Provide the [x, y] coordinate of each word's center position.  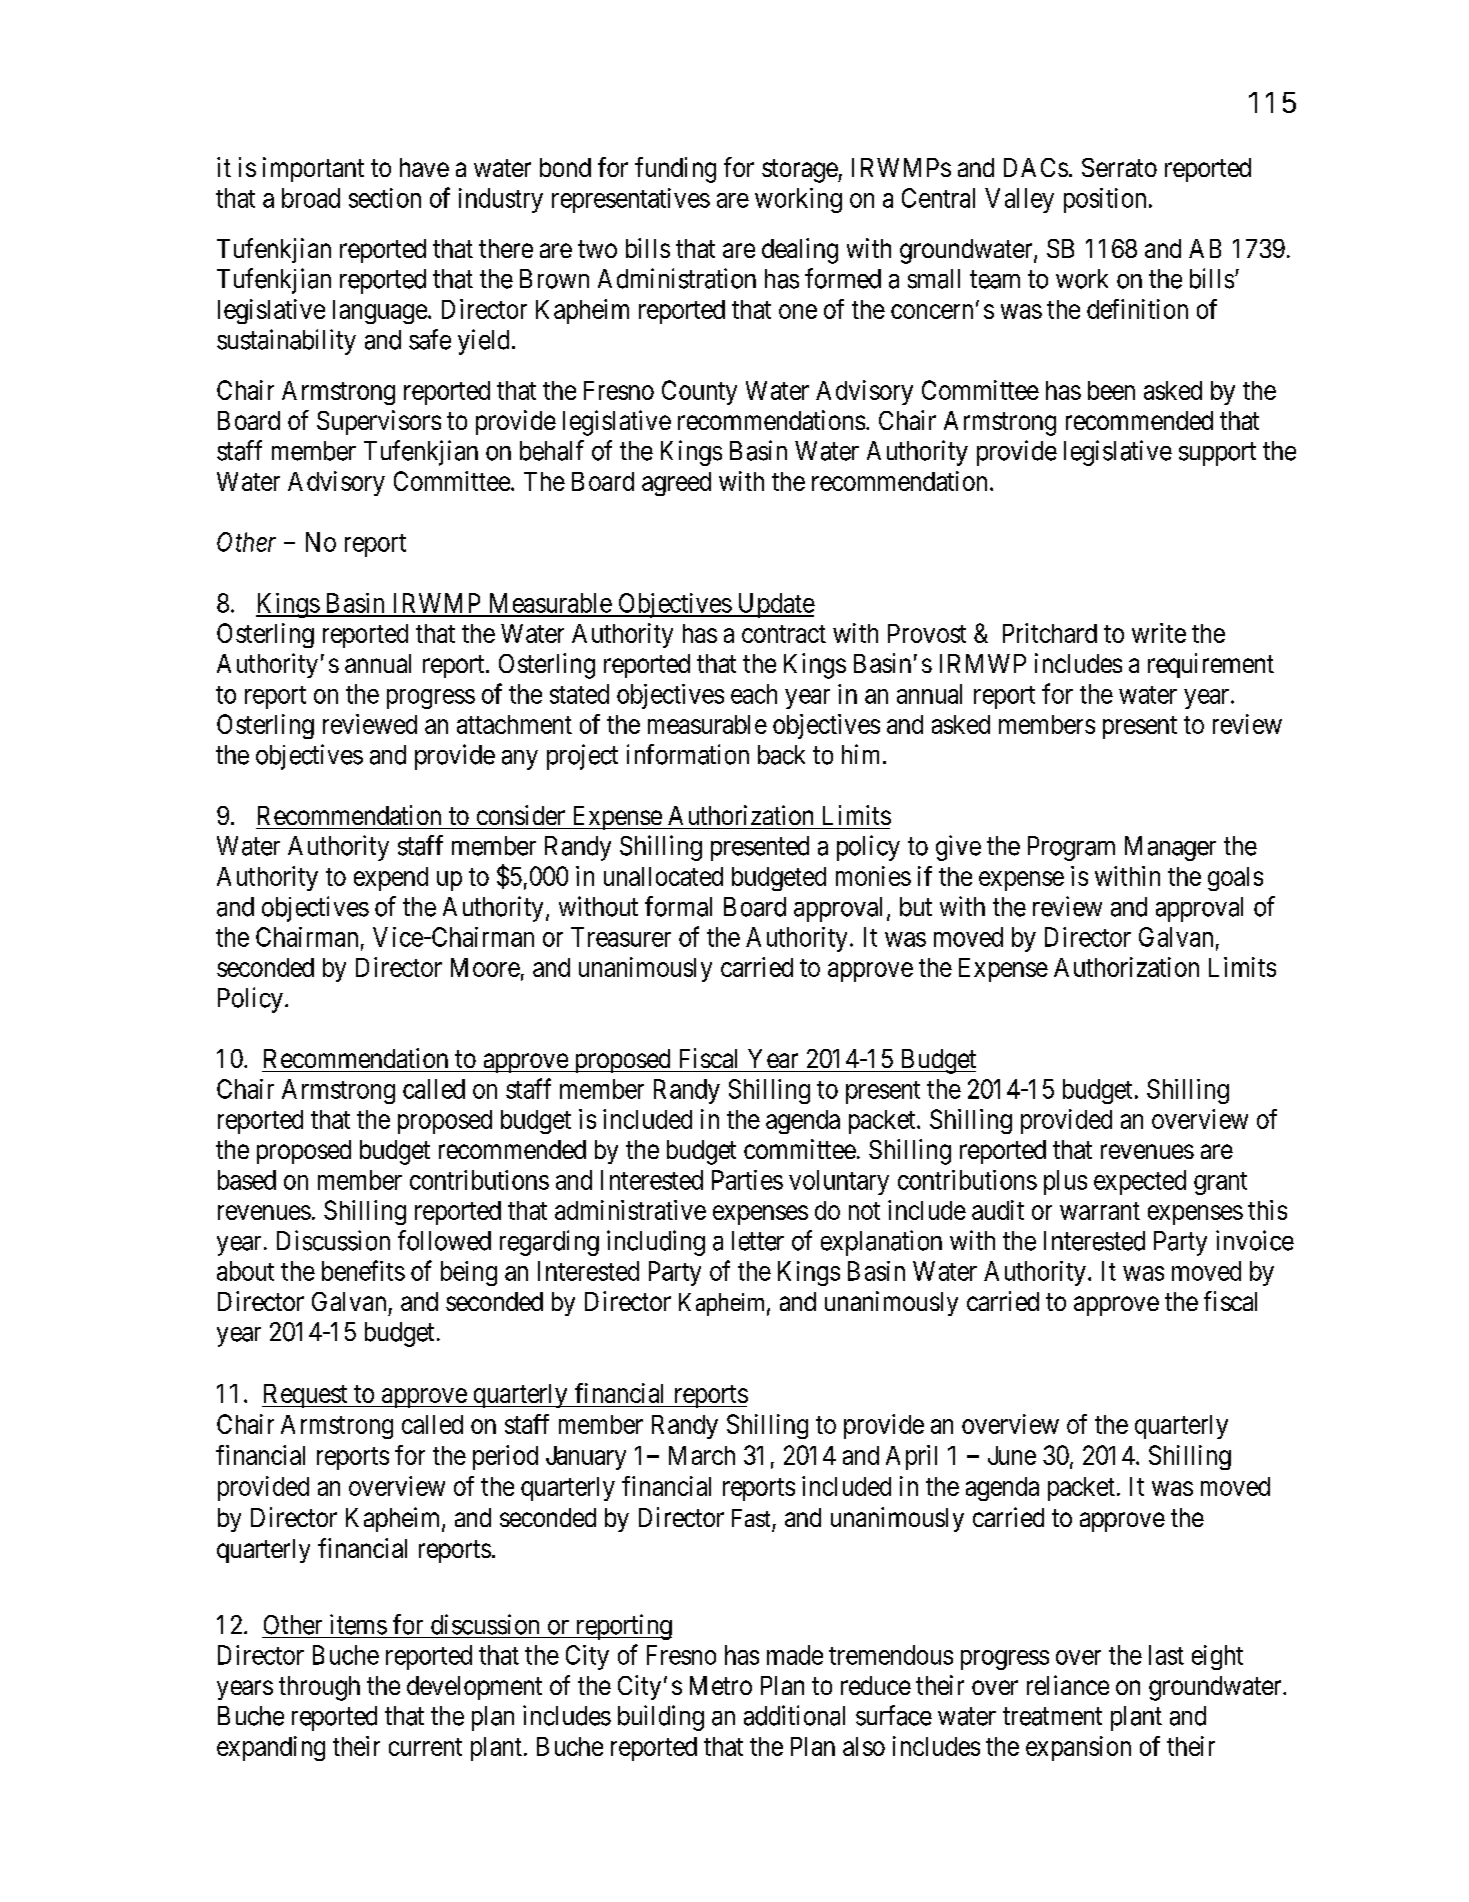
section [385, 198]
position [1105, 200]
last [1166, 1655]
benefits [363, 1270]
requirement [1211, 665]
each [754, 694]
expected [1140, 1182]
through [319, 1688]
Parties [747, 1180]
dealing [800, 251]
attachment [514, 724]
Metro [721, 1685]
